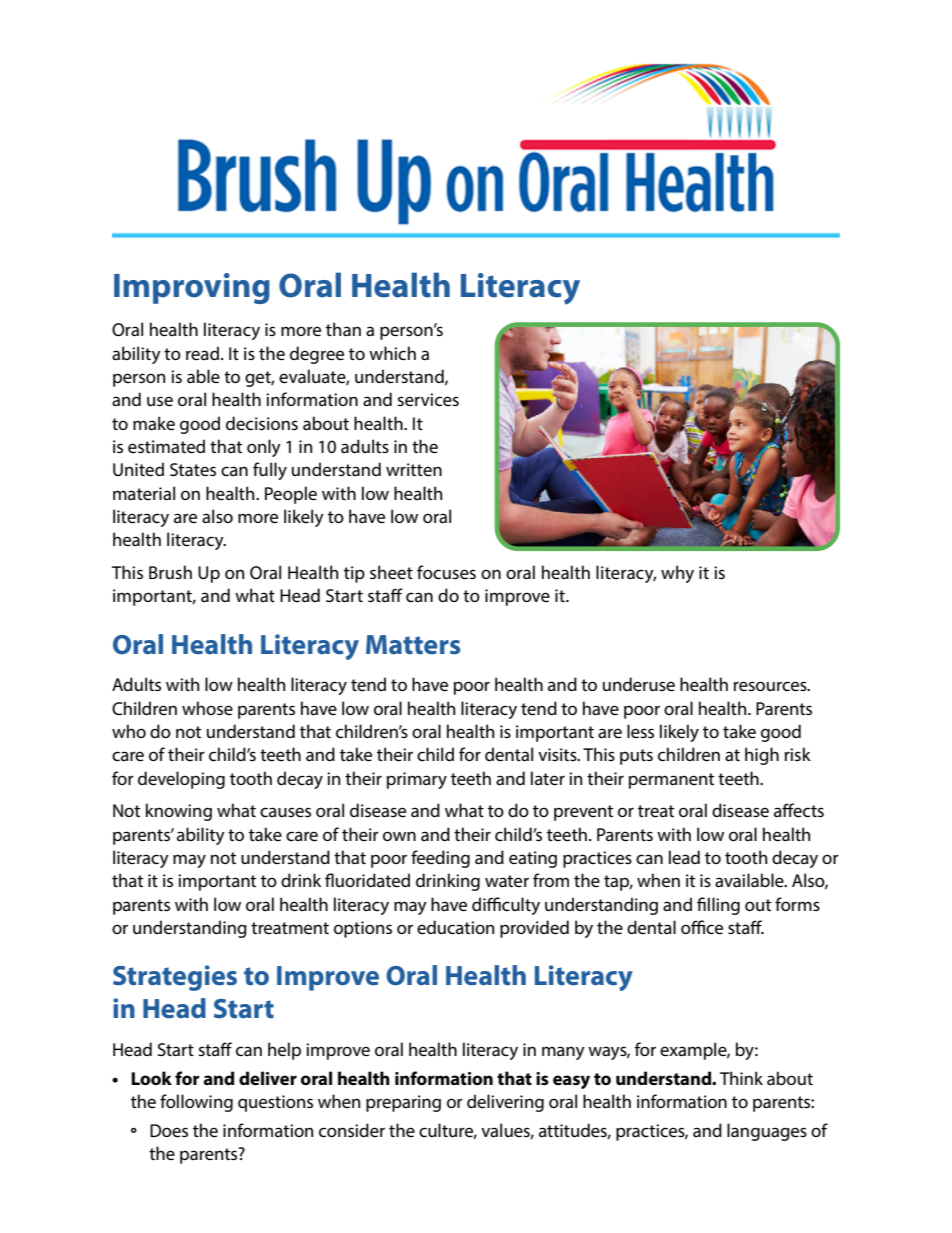 This screenshot has width=952, height=1233. I want to click on following, so click(196, 1103).
